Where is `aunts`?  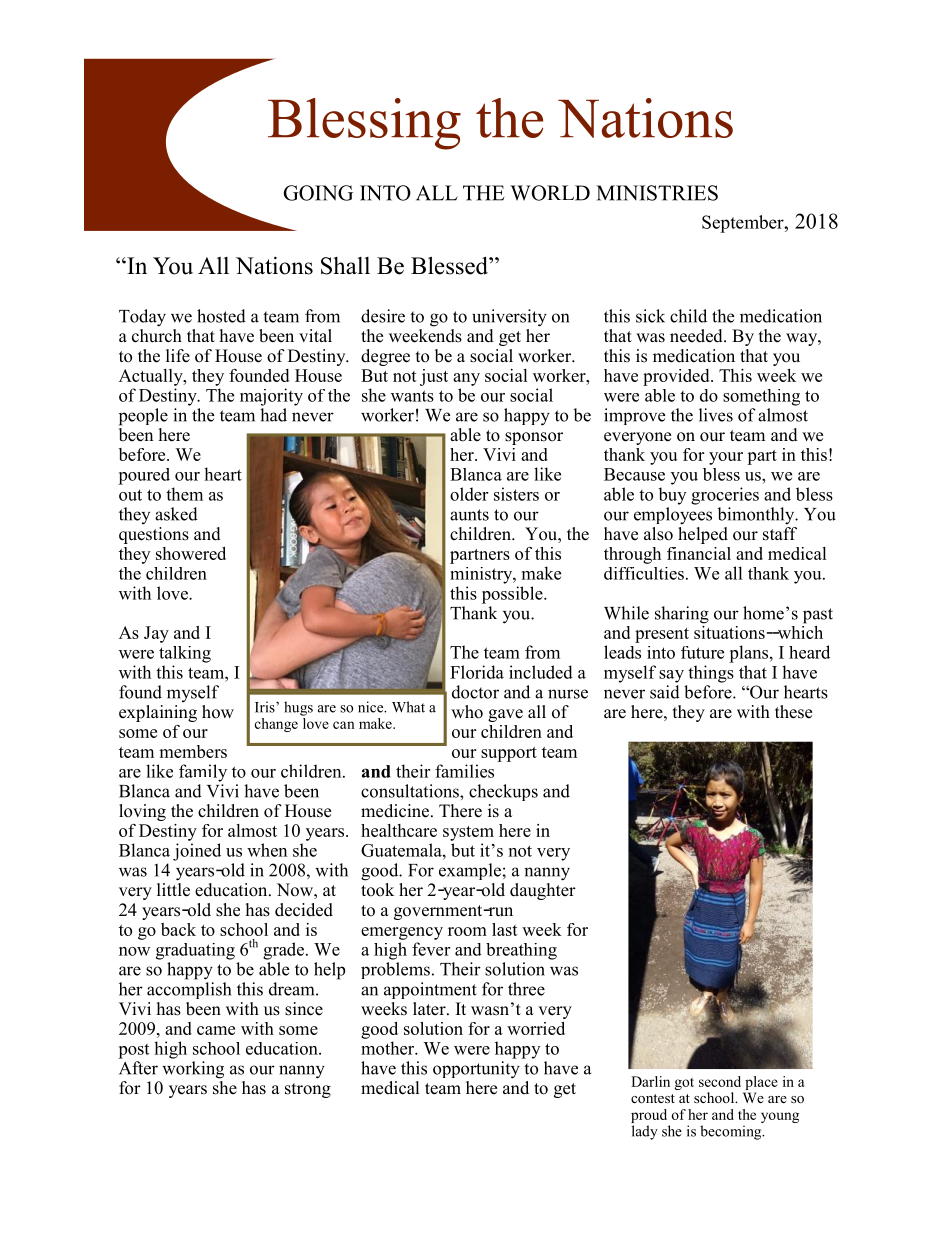 aunts is located at coordinates (469, 515).
